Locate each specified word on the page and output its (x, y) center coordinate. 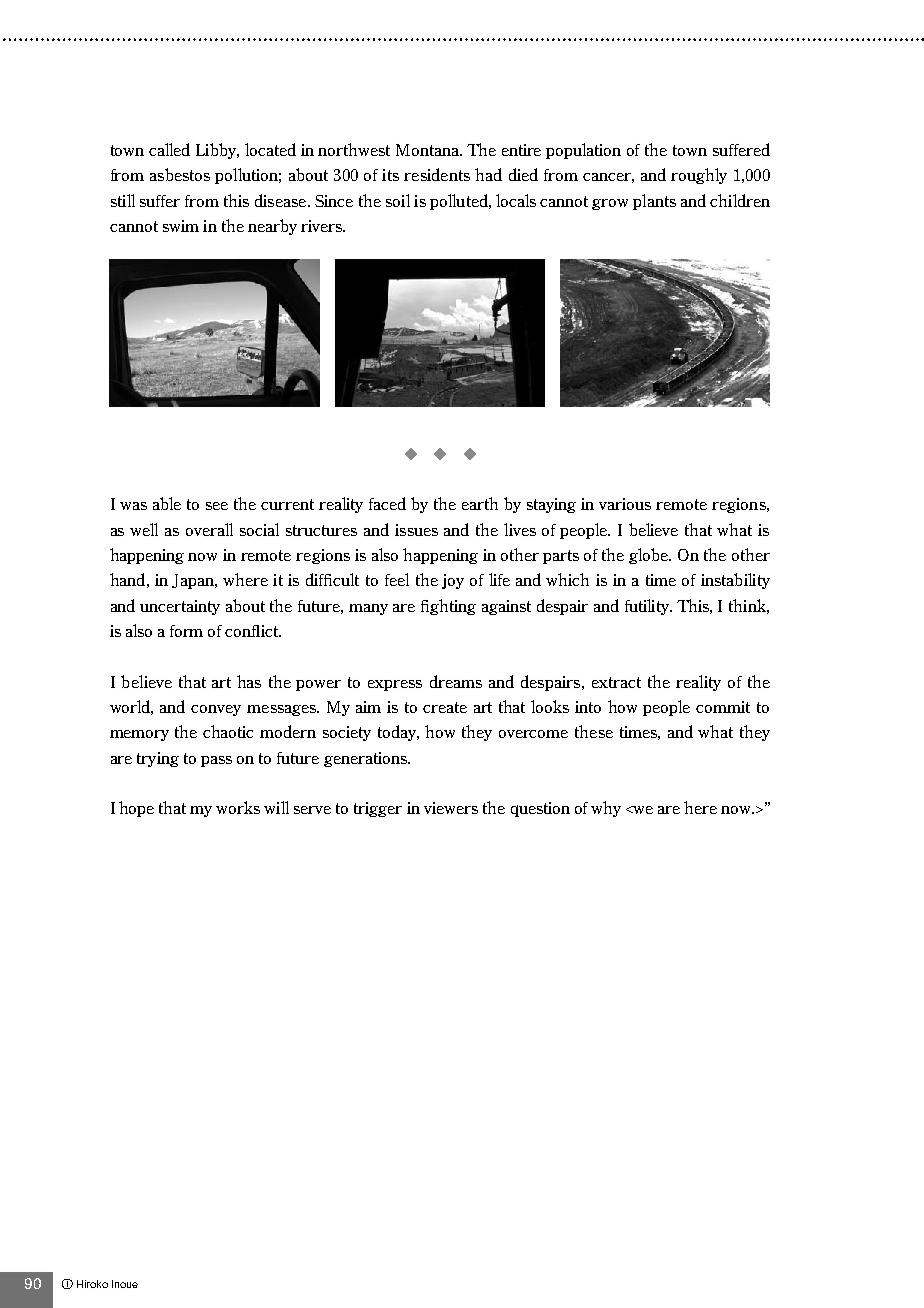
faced (387, 503)
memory (139, 735)
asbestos (180, 174)
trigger (378, 809)
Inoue (125, 1284)
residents (437, 174)
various (625, 504)
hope (136, 809)
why (606, 809)
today (398, 733)
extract (616, 682)
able (167, 503)
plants (654, 202)
